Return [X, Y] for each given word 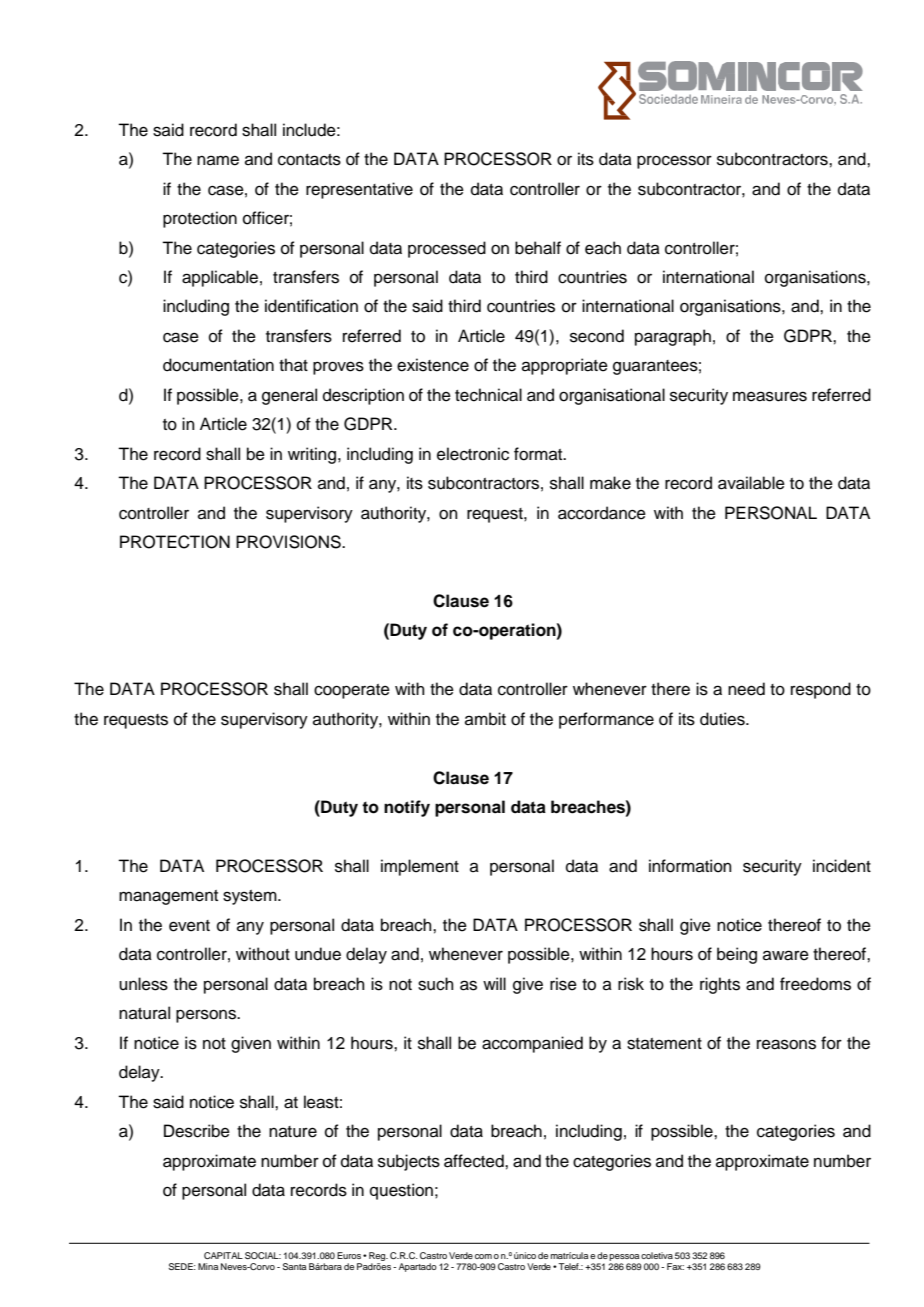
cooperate [352, 691]
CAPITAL [223, 1255]
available [751, 483]
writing [312, 455]
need [746, 689]
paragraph [673, 337]
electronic [473, 454]
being [737, 955]
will [494, 983]
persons [207, 1016]
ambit [485, 719]
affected [475, 1161]
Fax [675, 1266]
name [218, 160]
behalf [538, 248]
